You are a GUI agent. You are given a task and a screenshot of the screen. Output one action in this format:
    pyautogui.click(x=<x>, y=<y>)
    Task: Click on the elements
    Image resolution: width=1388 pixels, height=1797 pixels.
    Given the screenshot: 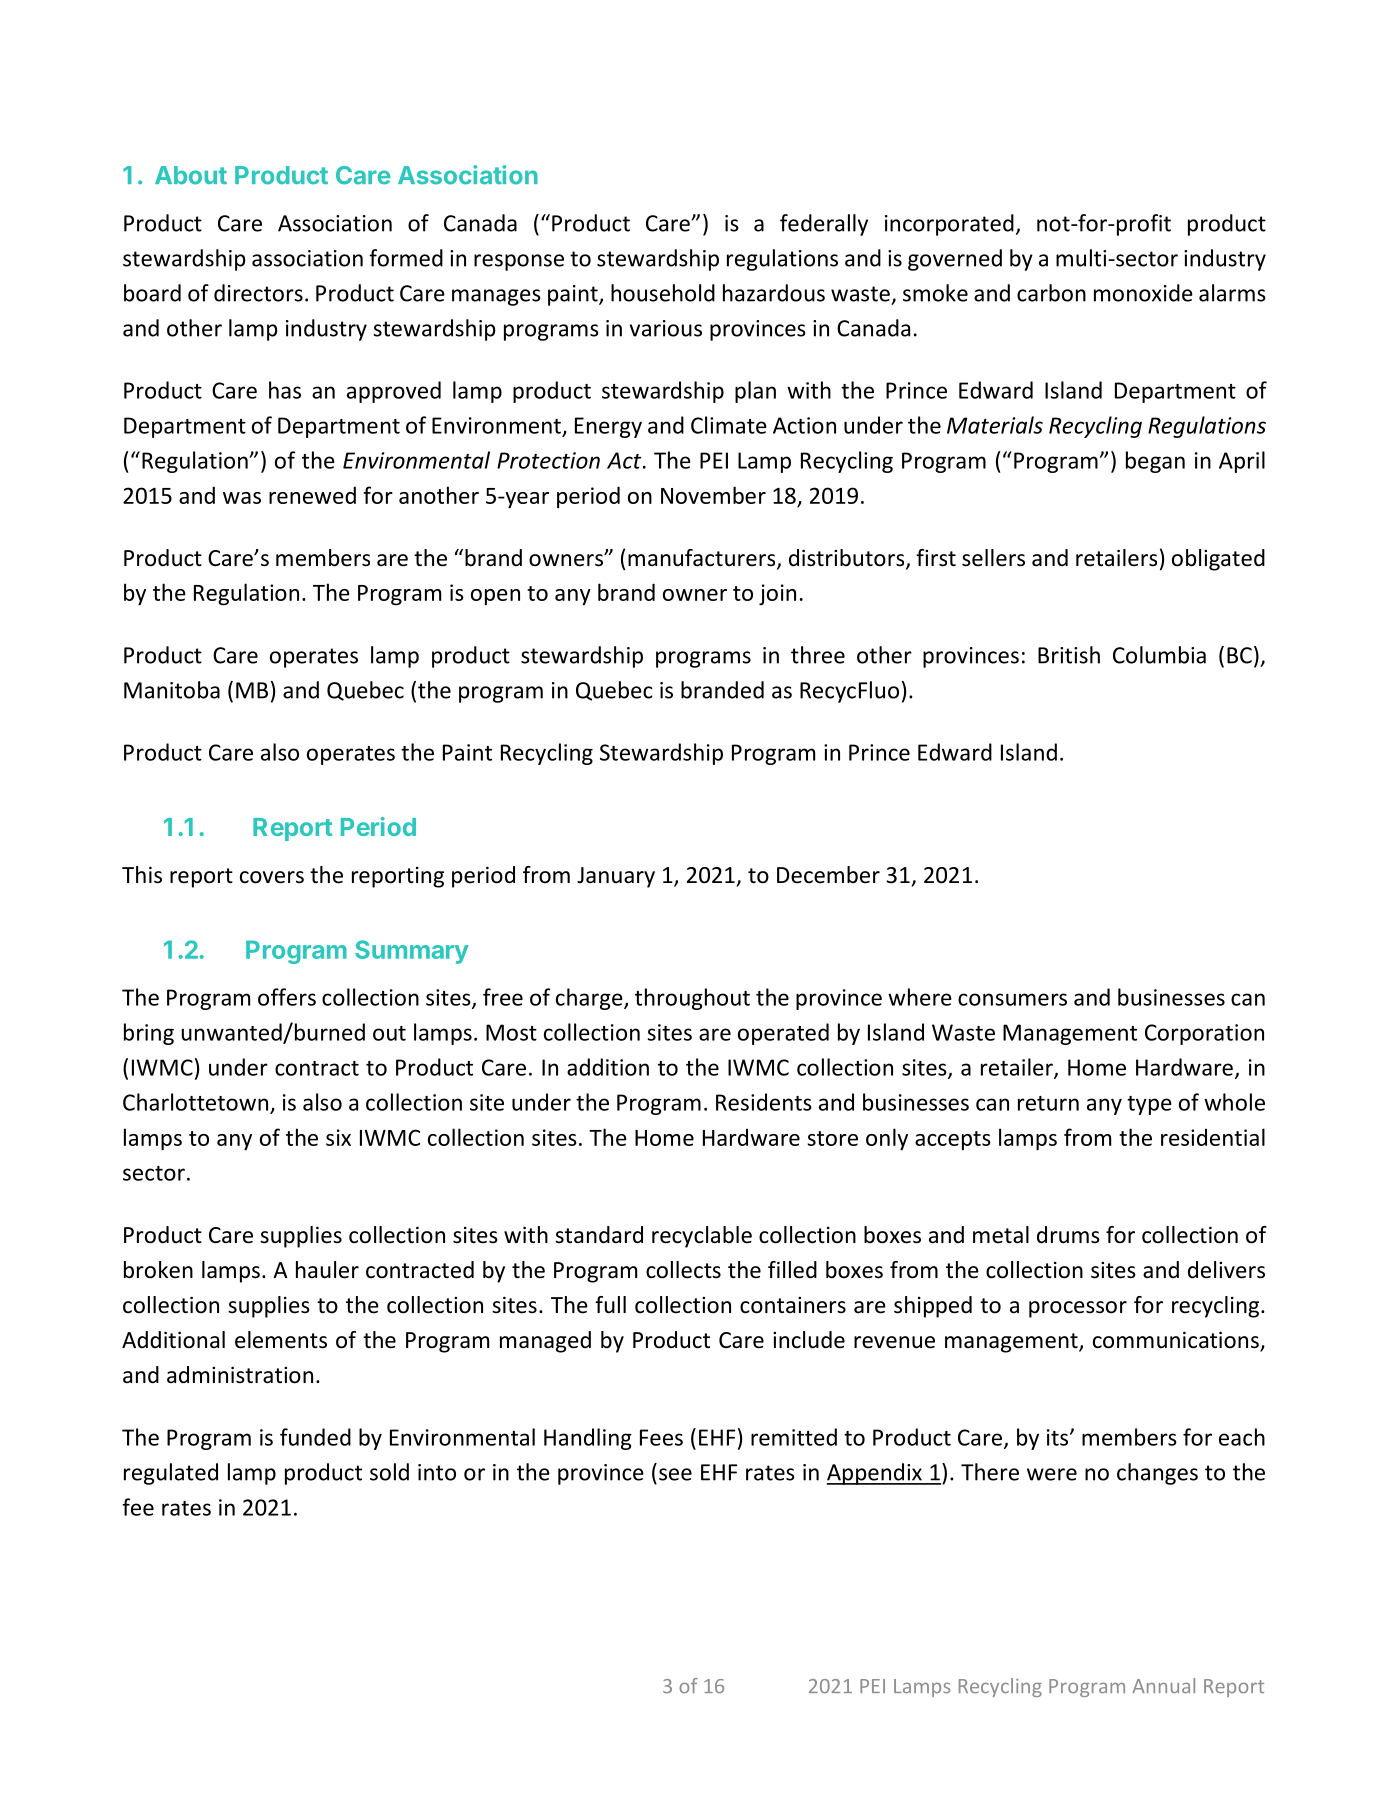 What is the action you would take?
    pyautogui.click(x=281, y=1340)
